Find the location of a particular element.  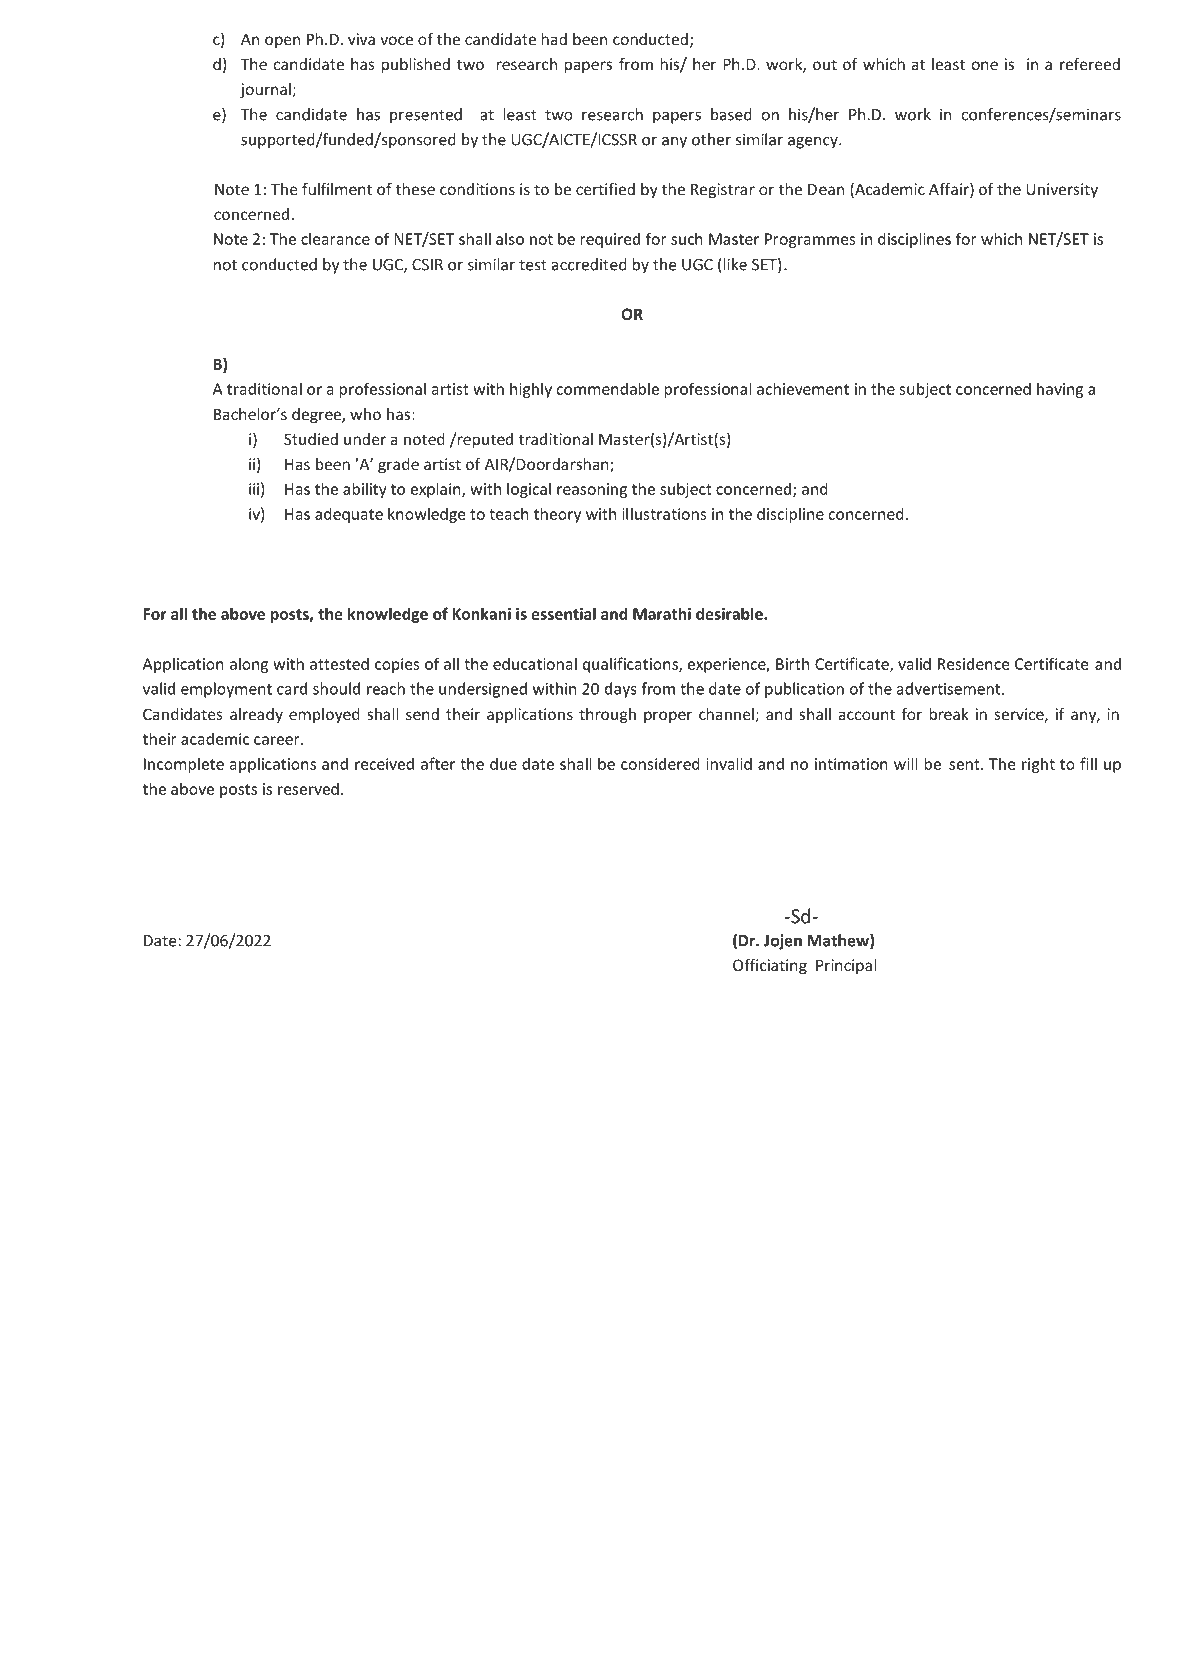

adequate is located at coordinates (349, 515).
